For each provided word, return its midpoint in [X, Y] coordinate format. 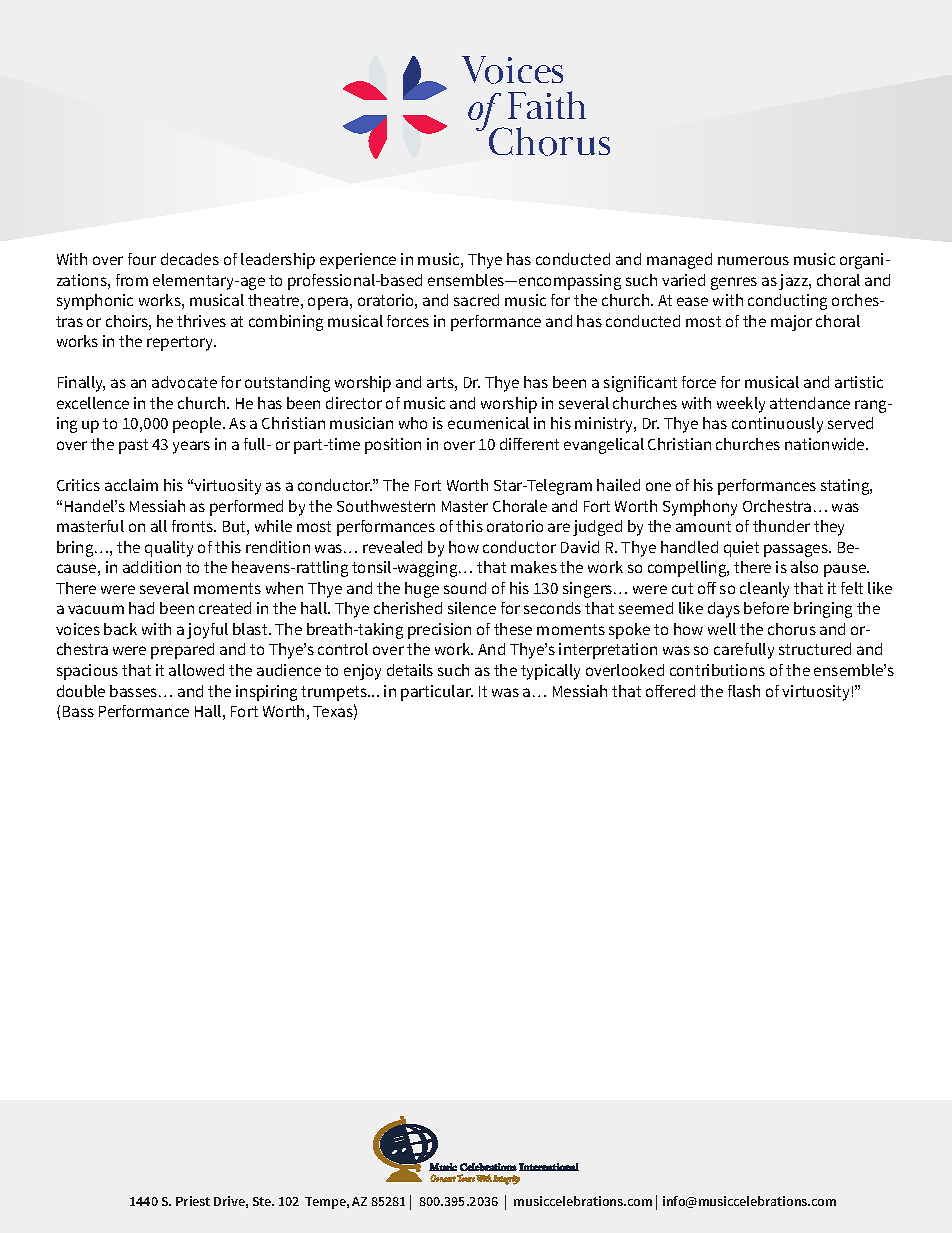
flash [744, 691]
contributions [717, 670]
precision [439, 631]
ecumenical [488, 423]
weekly [741, 405]
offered [670, 691]
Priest [193, 1201]
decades [190, 259]
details [410, 670]
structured [815, 649]
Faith [547, 105]
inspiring [266, 693]
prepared [182, 651]
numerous [753, 260]
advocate [184, 382]
